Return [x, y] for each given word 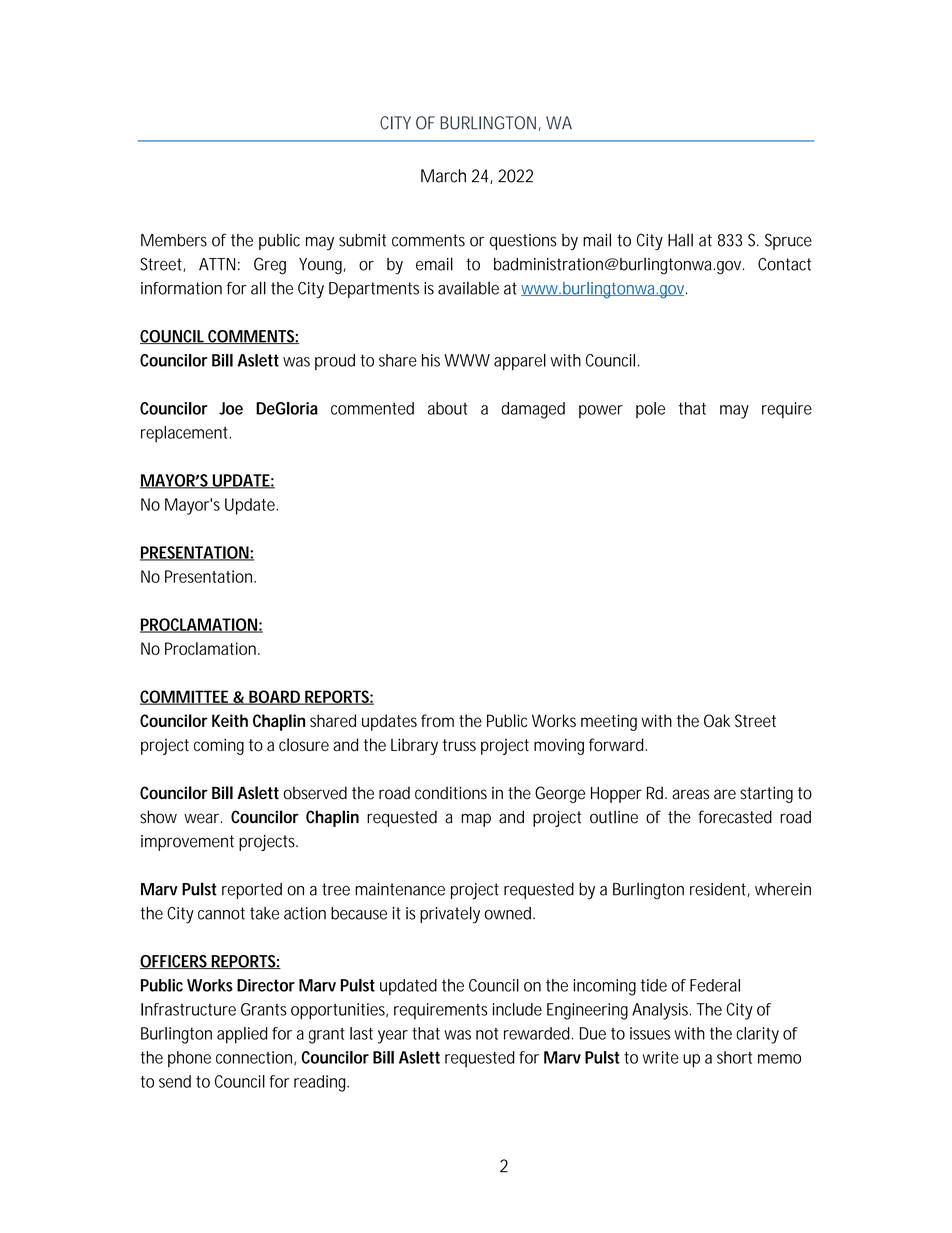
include [517, 1009]
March [443, 176]
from [437, 720]
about [448, 408]
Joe [231, 408]
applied [242, 1035]
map [476, 820]
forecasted [735, 817]
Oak [717, 720]
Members [174, 240]
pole [650, 410]
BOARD [275, 697]
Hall [680, 240]
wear [203, 818]
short [734, 1057]
